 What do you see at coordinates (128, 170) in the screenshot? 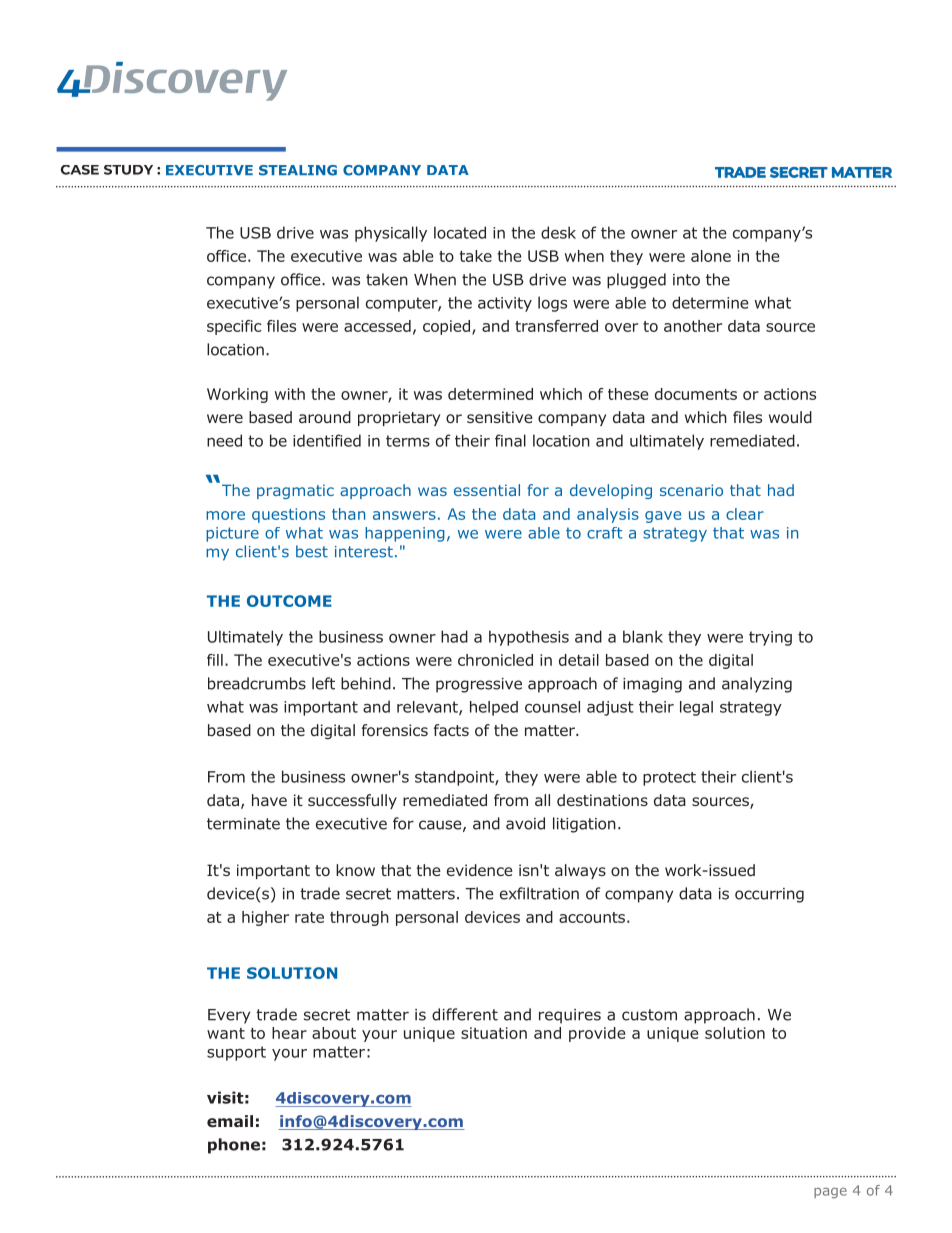
I see `STUDY` at bounding box center [128, 170].
